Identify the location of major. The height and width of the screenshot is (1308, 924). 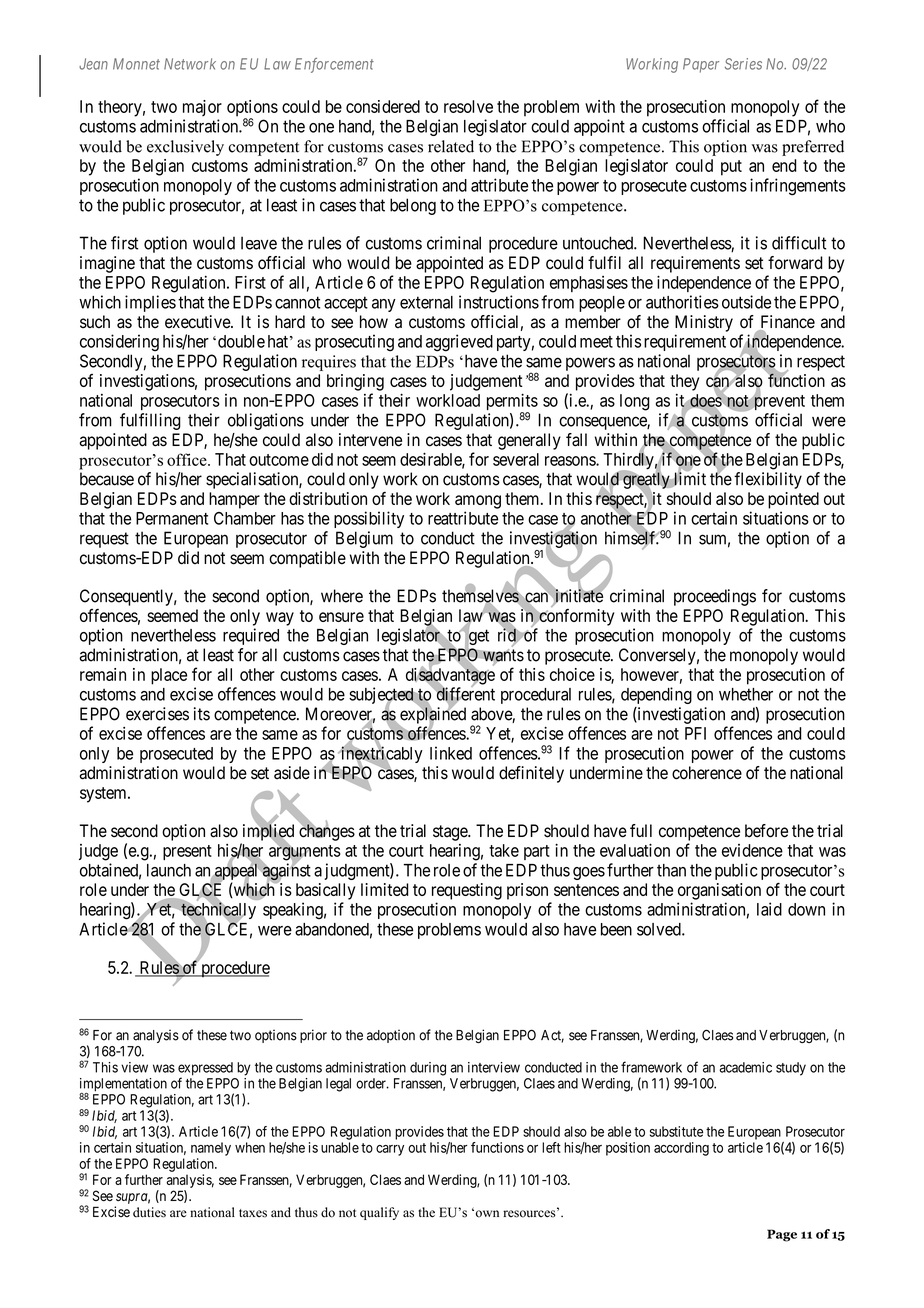
(202, 108).
